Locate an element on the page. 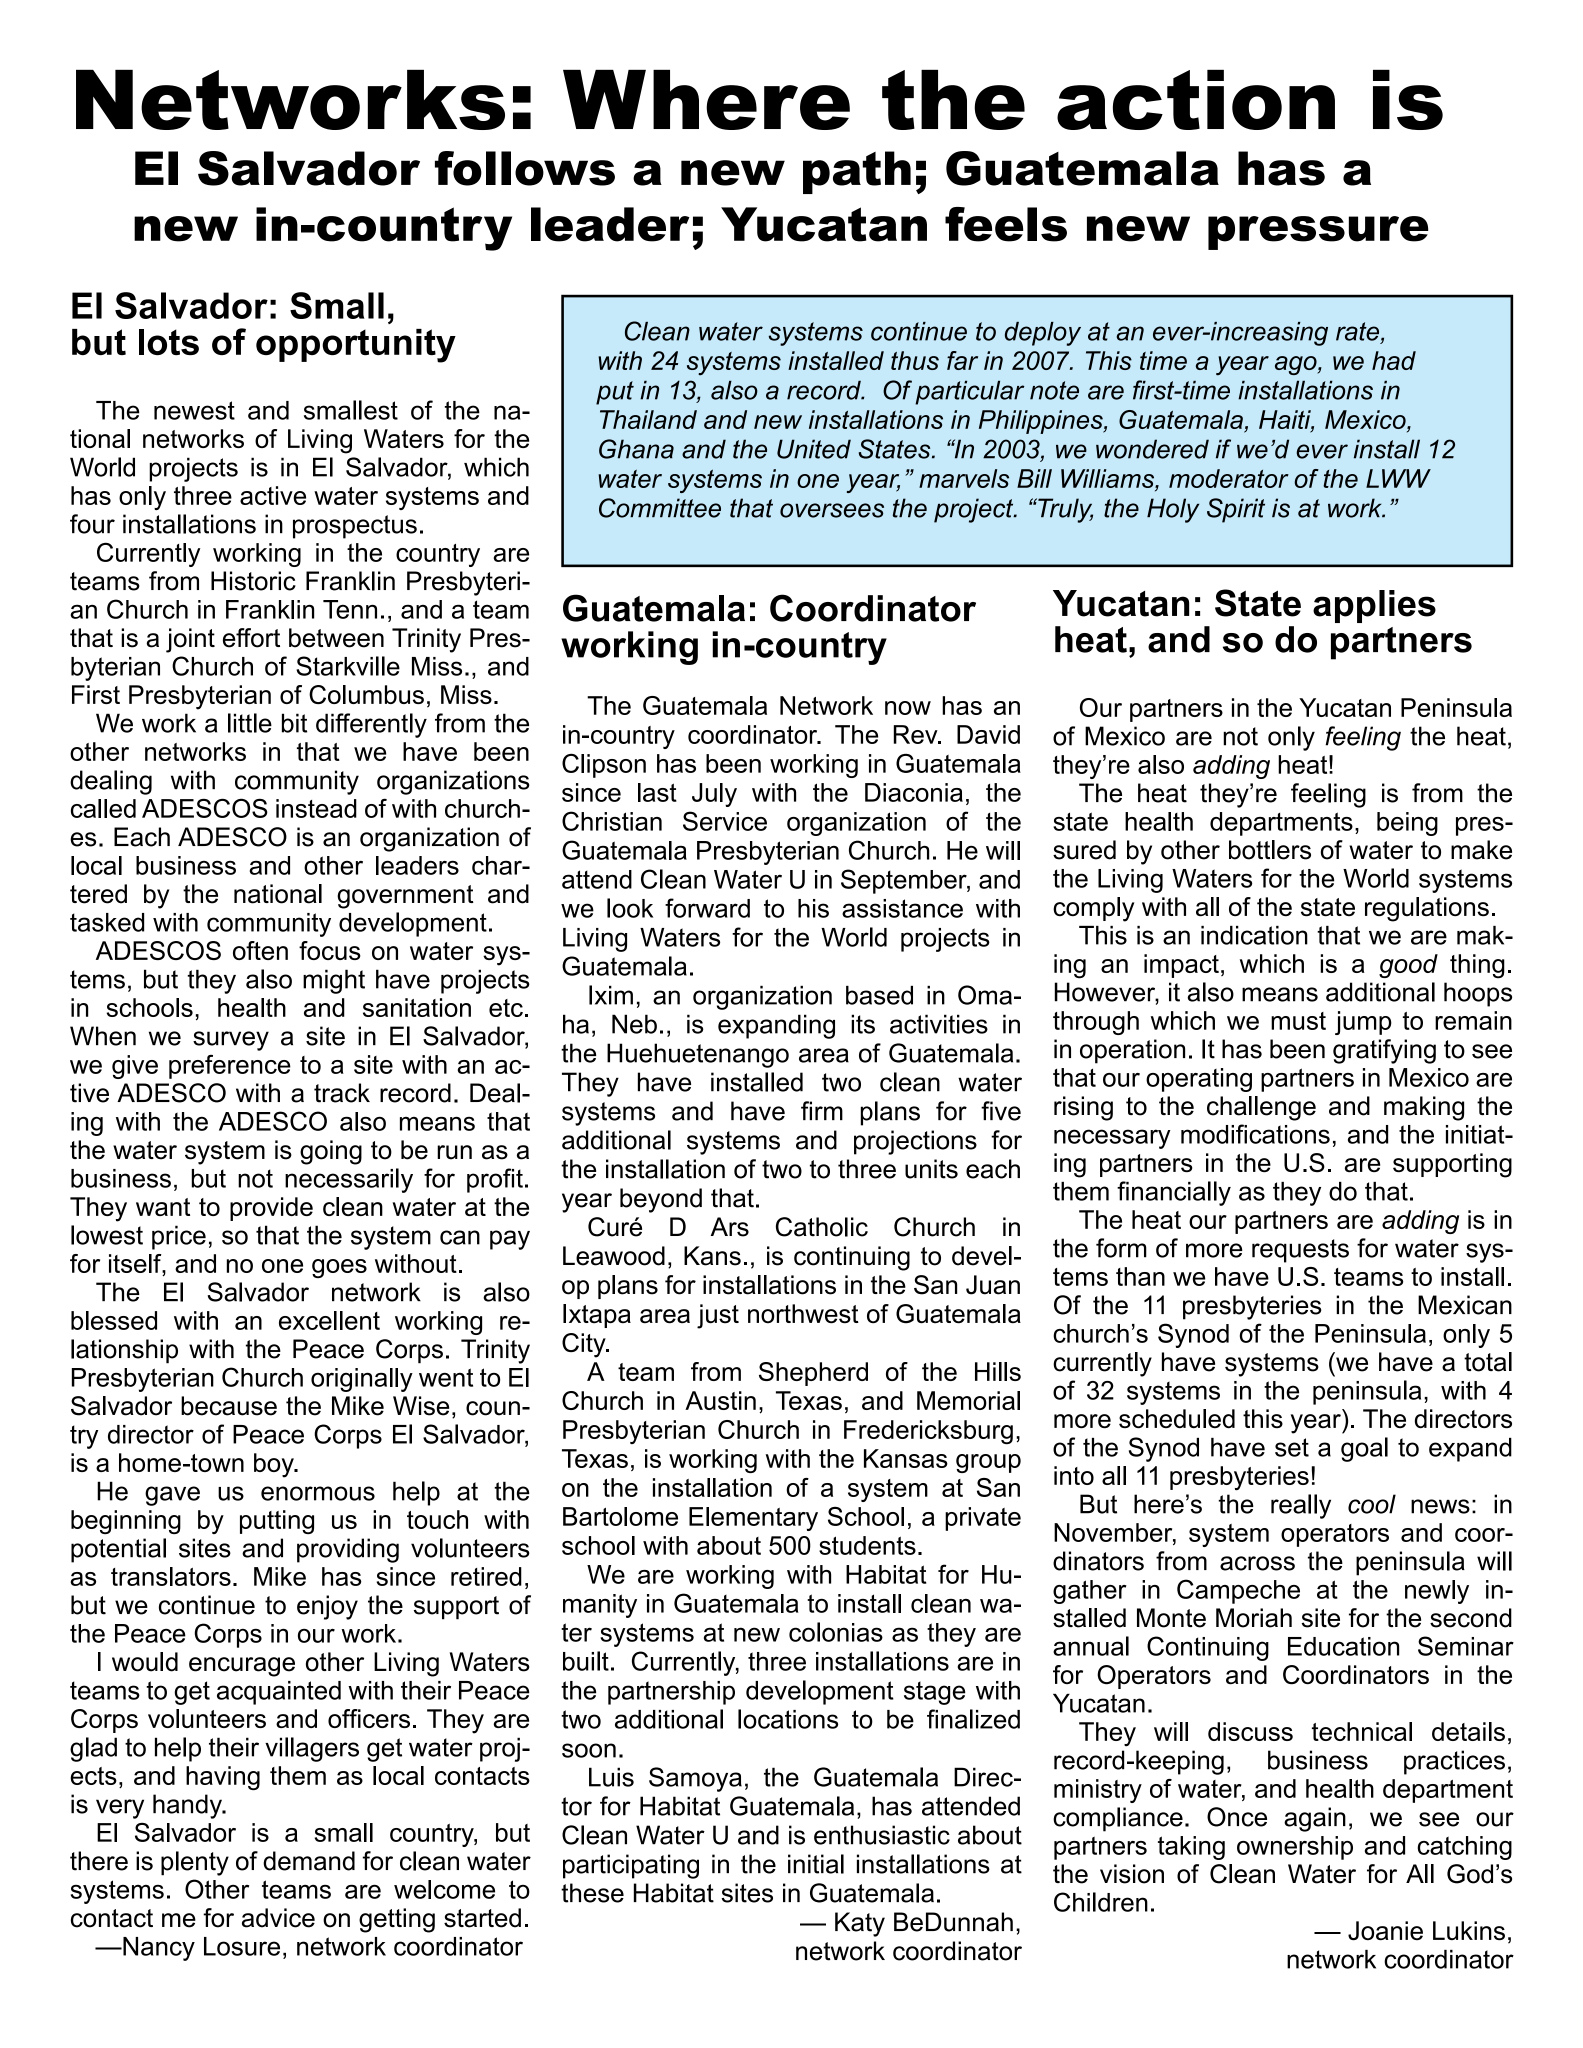 This page has height=2048, width=1583. based is located at coordinates (879, 995).
